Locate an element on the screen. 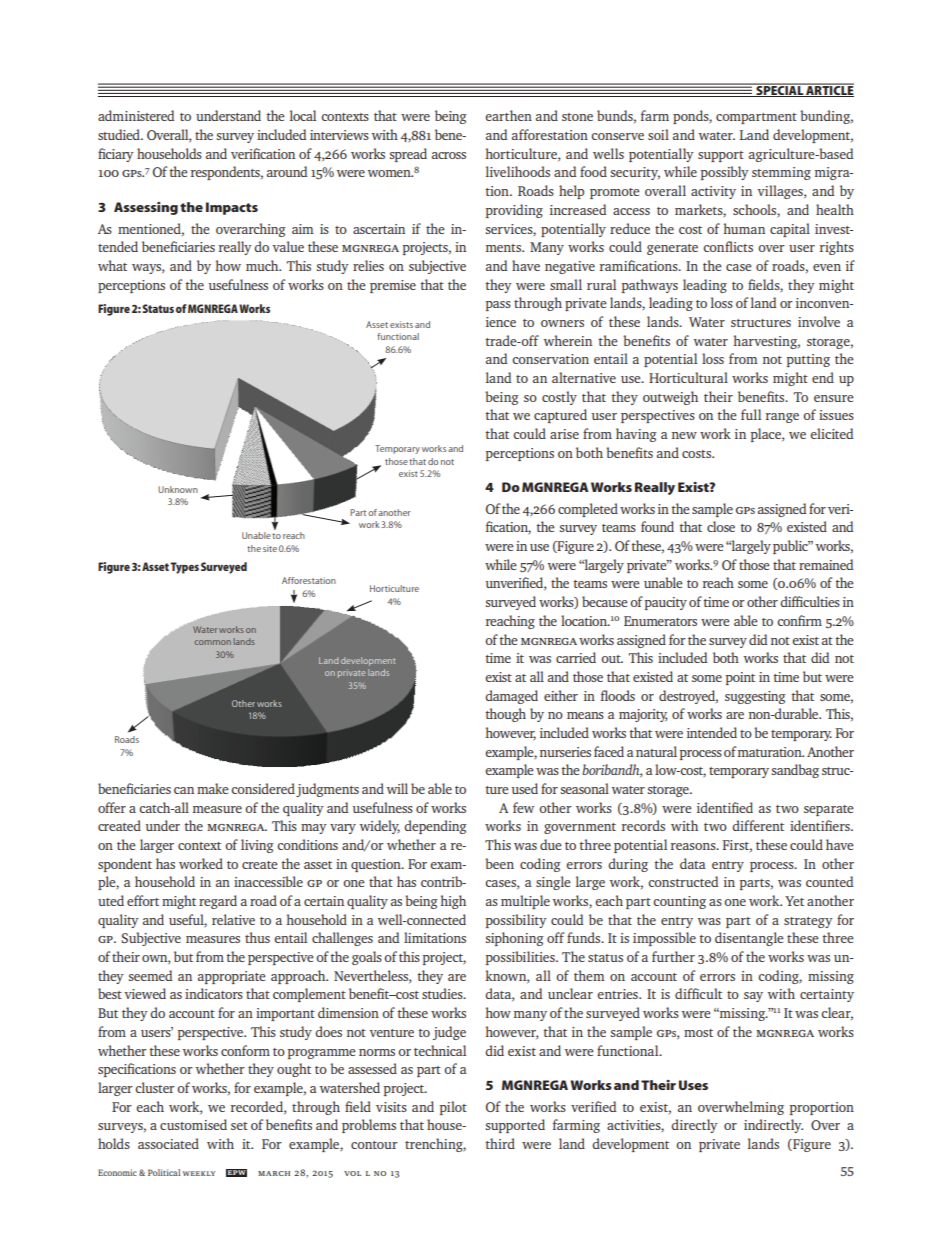 This screenshot has height=1233, width=952. arise is located at coordinates (564, 434).
